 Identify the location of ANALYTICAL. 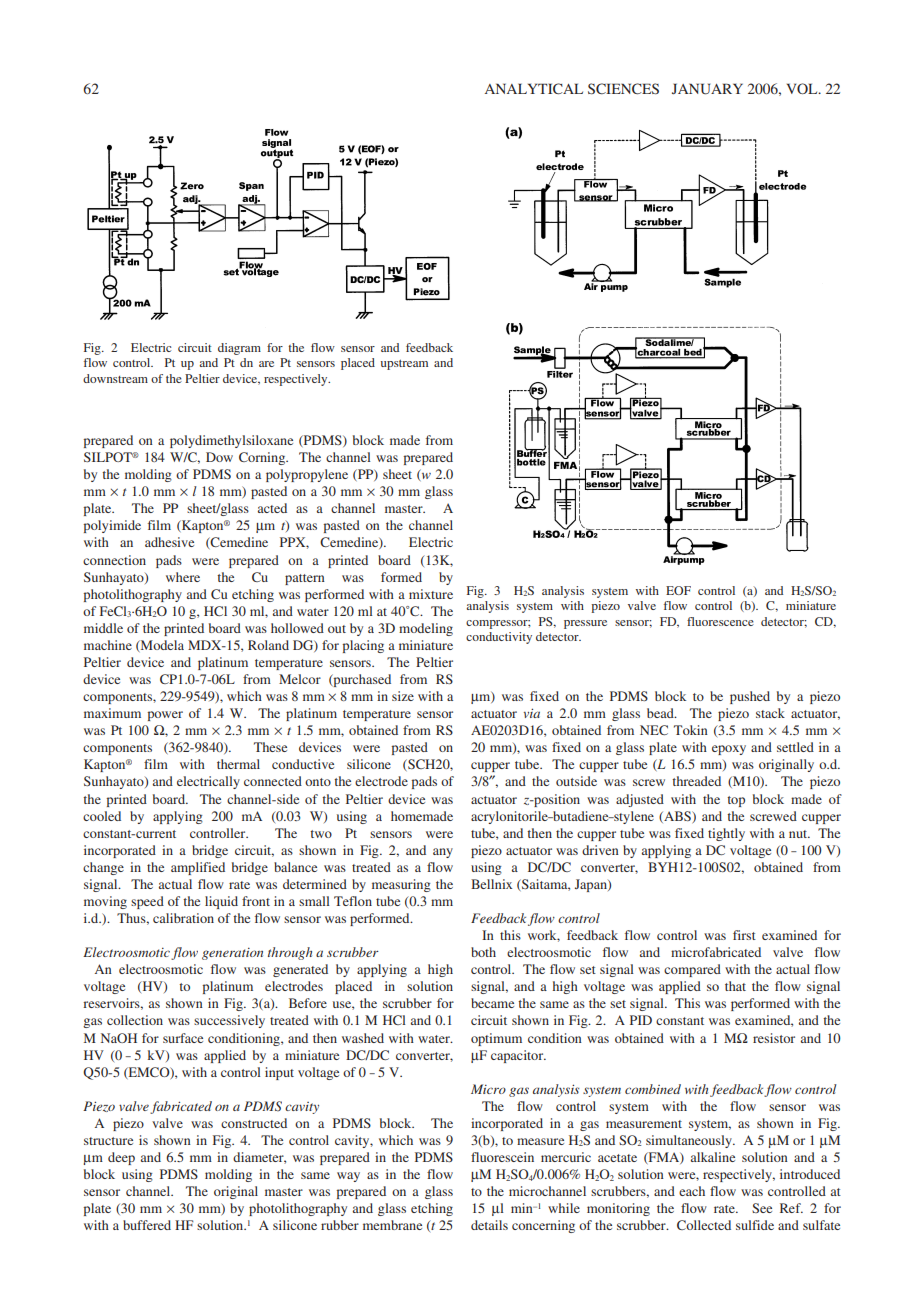
(534, 88).
